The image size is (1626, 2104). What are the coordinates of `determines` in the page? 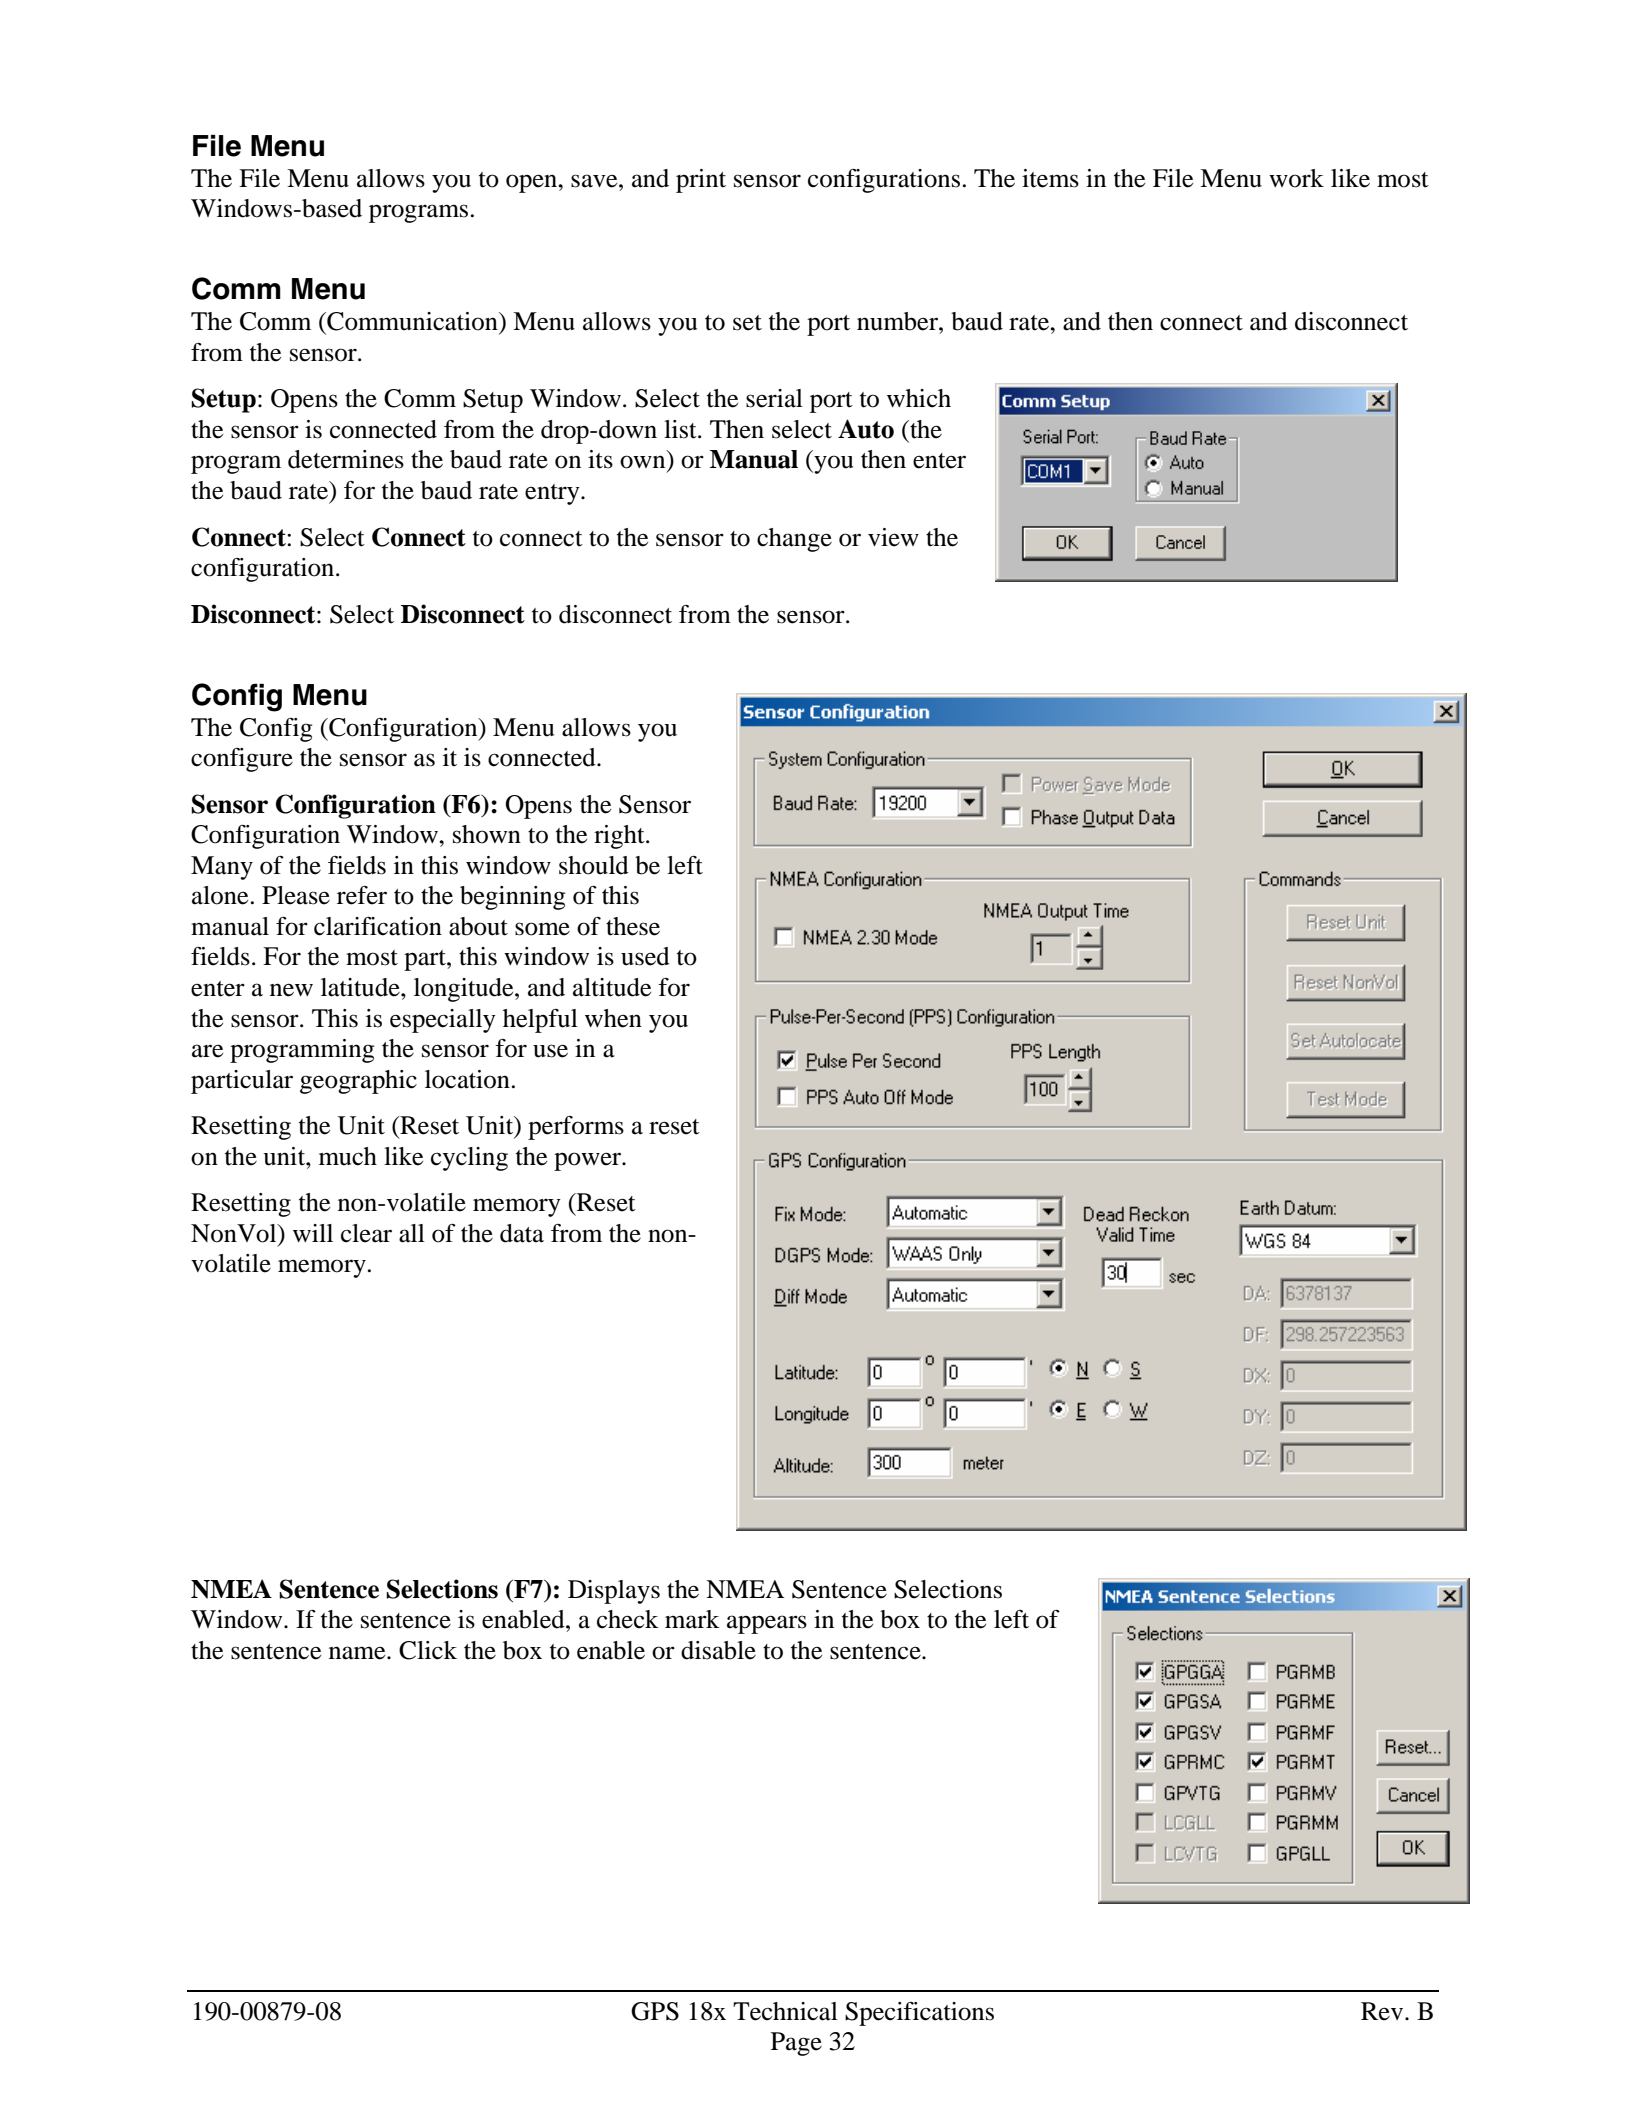 It's located at (346, 459).
